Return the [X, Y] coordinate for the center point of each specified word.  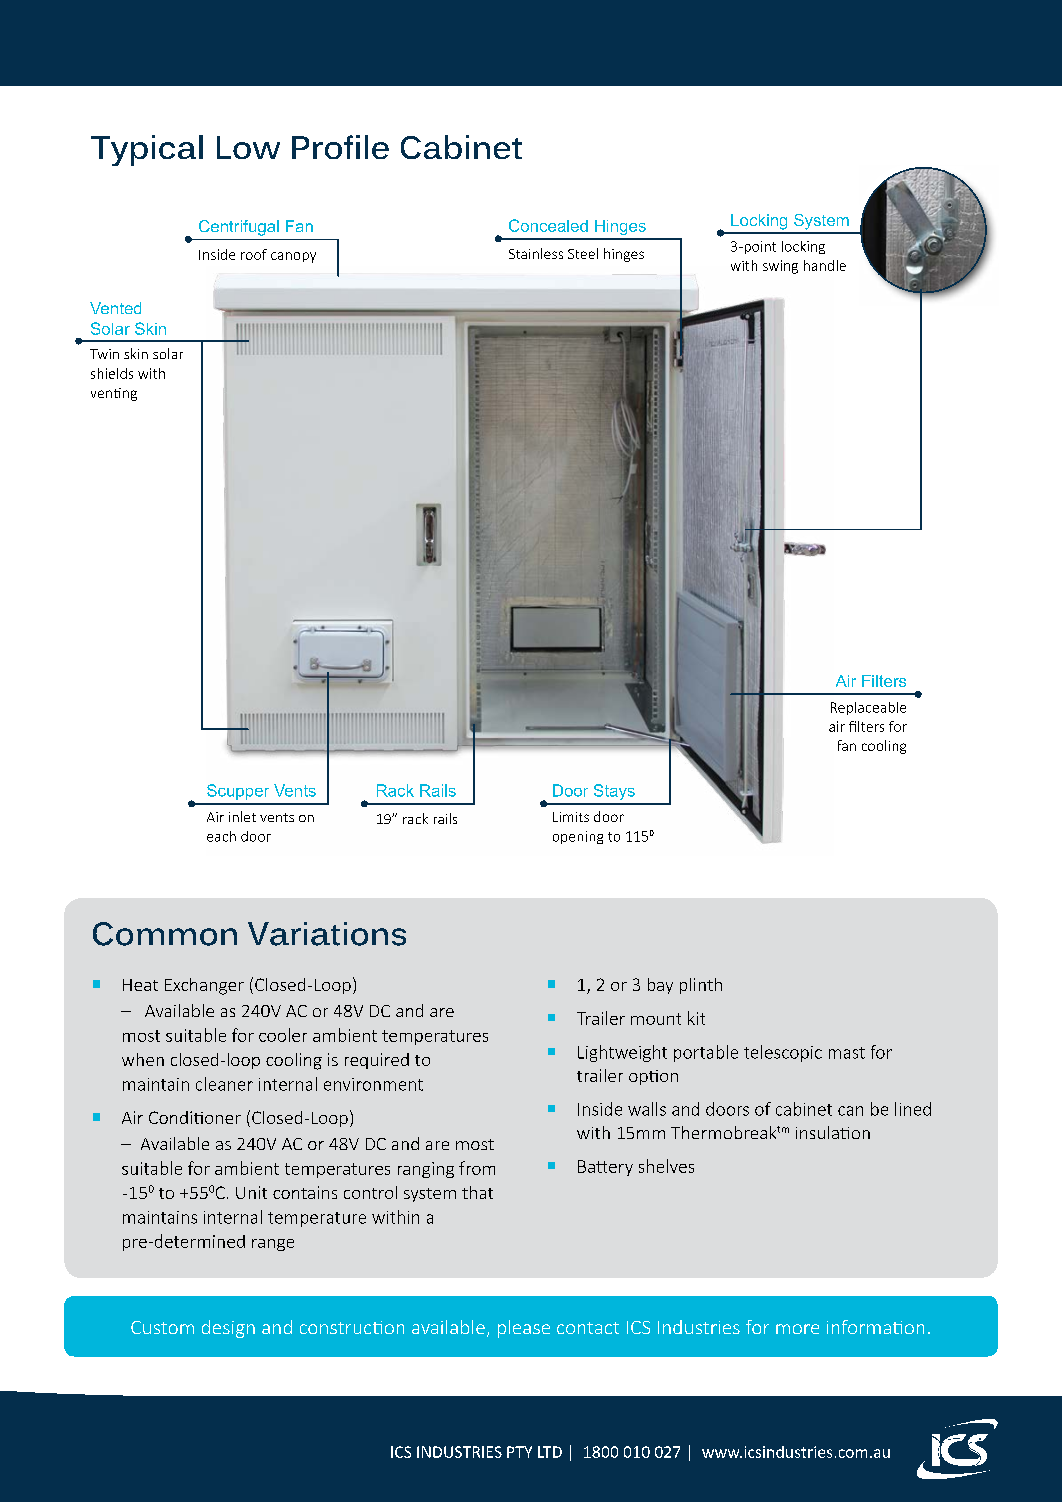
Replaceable [868, 708]
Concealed [548, 225]
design [228, 1329]
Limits [571, 817]
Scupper [238, 792]
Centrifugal [239, 228]
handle [825, 265]
